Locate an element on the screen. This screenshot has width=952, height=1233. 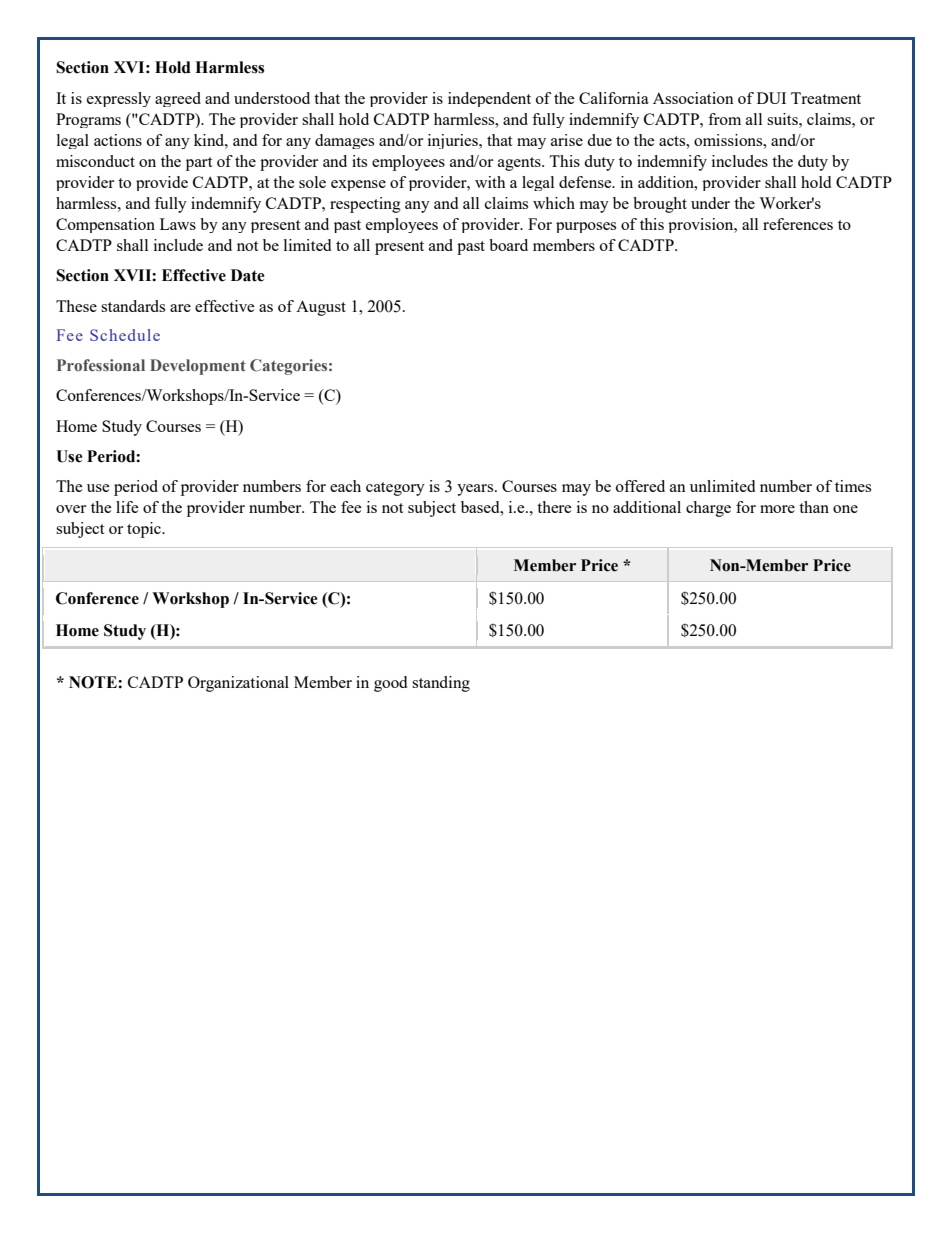
August is located at coordinates (321, 308).
